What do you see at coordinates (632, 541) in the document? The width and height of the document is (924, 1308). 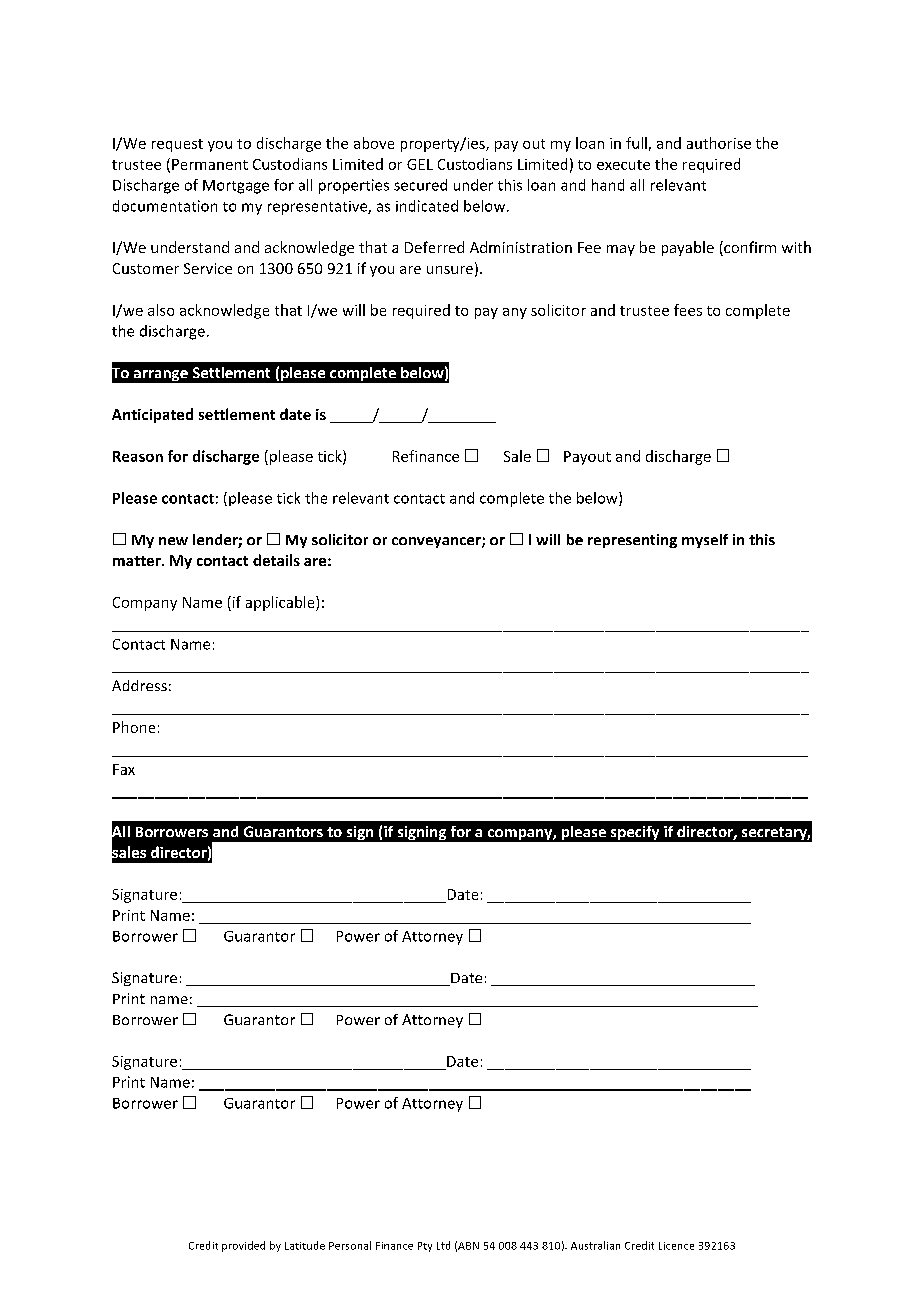 I see `representing` at bounding box center [632, 541].
